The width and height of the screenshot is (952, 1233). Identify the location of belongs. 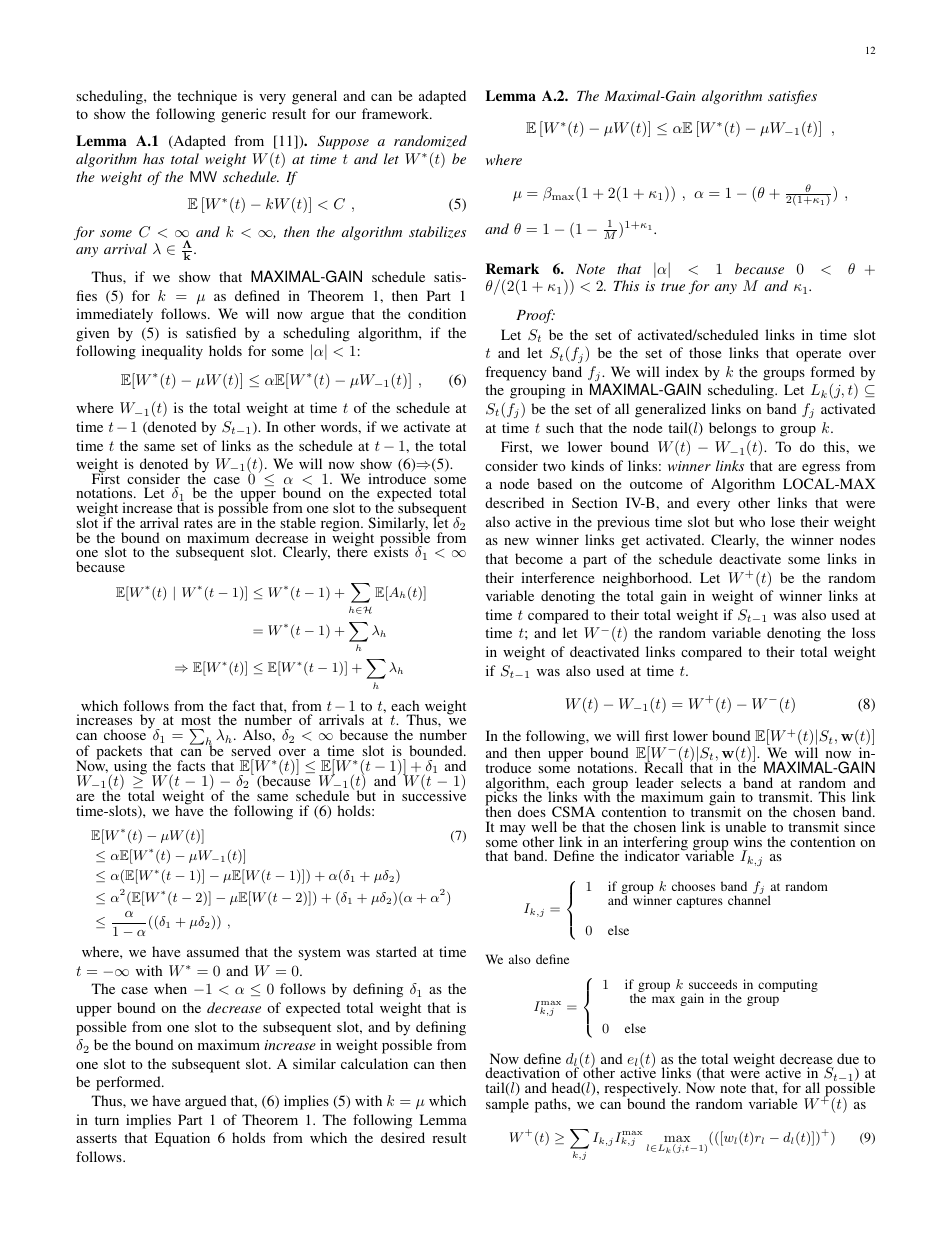
(732, 429).
